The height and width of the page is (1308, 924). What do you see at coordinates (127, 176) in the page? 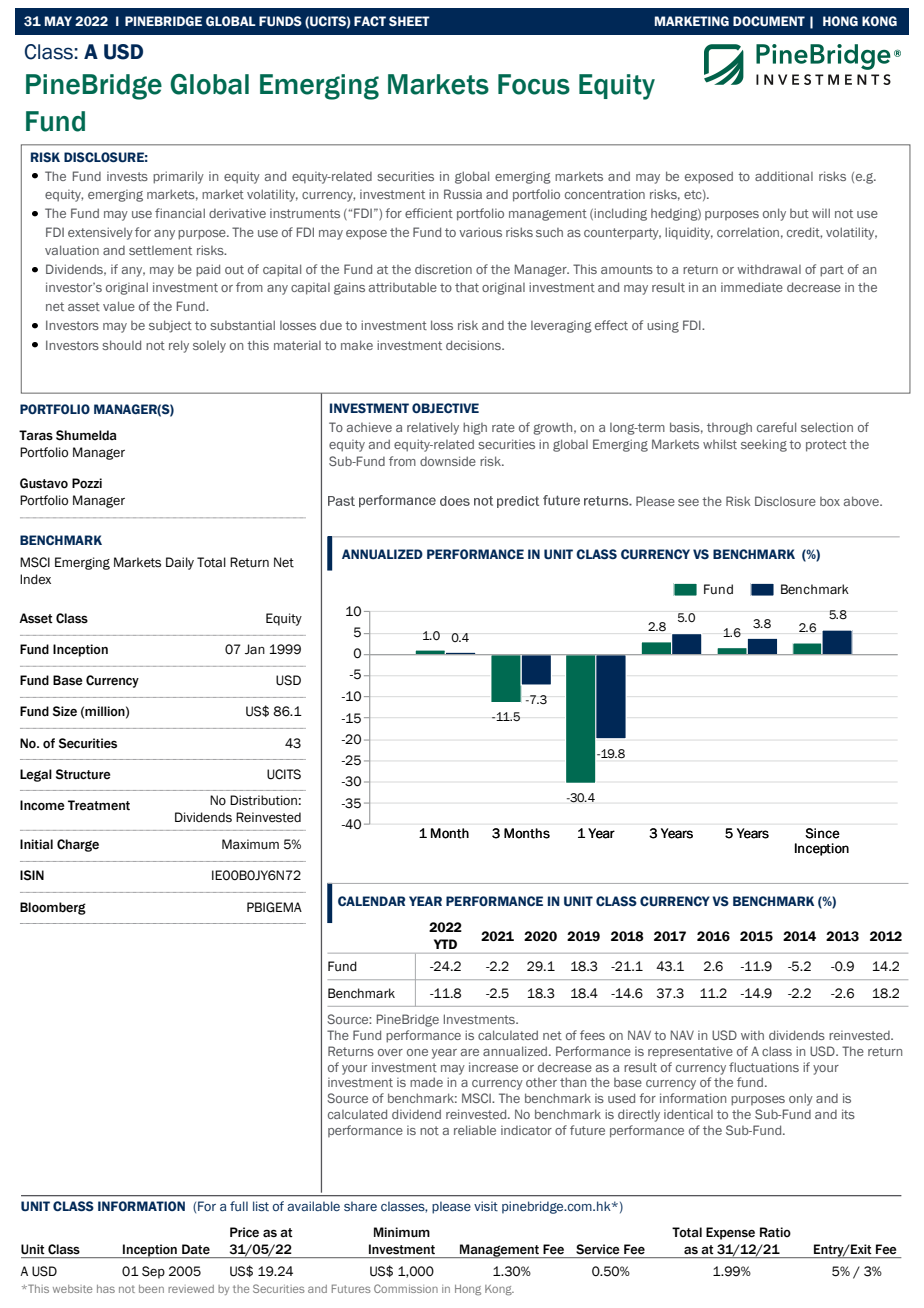
I see `invests` at bounding box center [127, 176].
